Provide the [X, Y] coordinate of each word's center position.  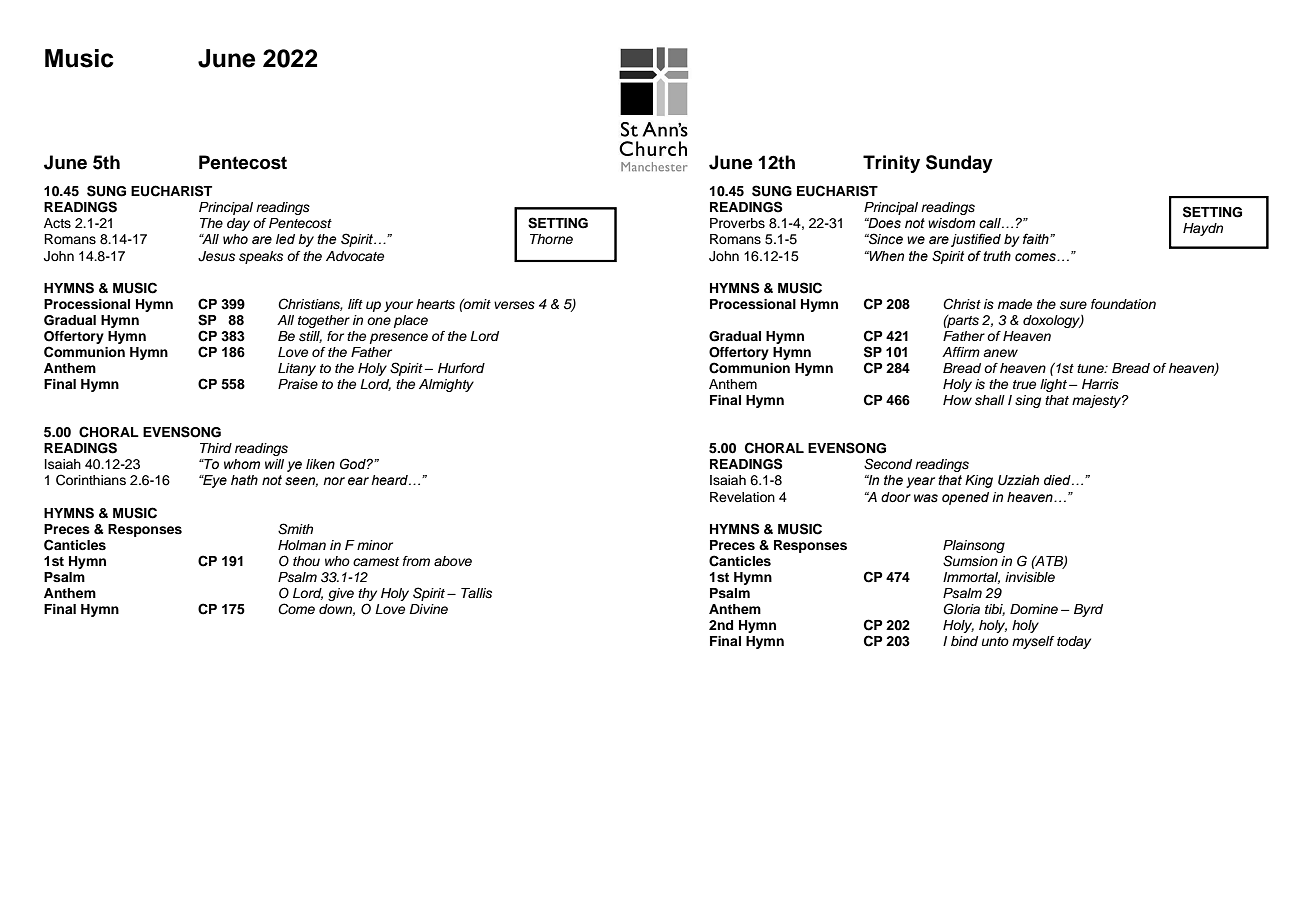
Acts [57, 223]
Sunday [959, 164]
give [341, 594]
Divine [428, 609]
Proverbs [737, 223]
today [1074, 642]
